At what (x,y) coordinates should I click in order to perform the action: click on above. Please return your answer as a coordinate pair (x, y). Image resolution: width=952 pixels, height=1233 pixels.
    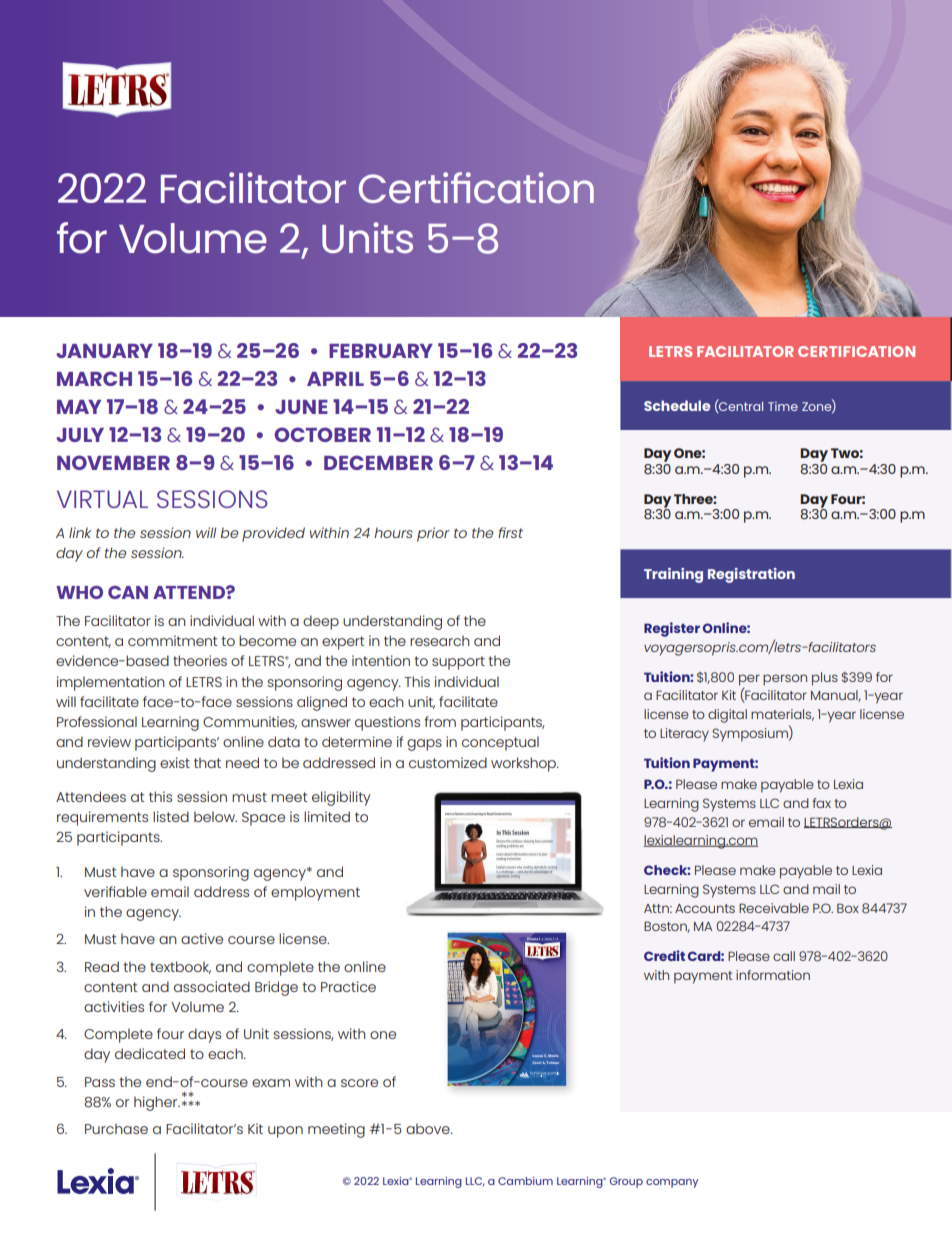
    Looking at the image, I should click on (429, 1128).
